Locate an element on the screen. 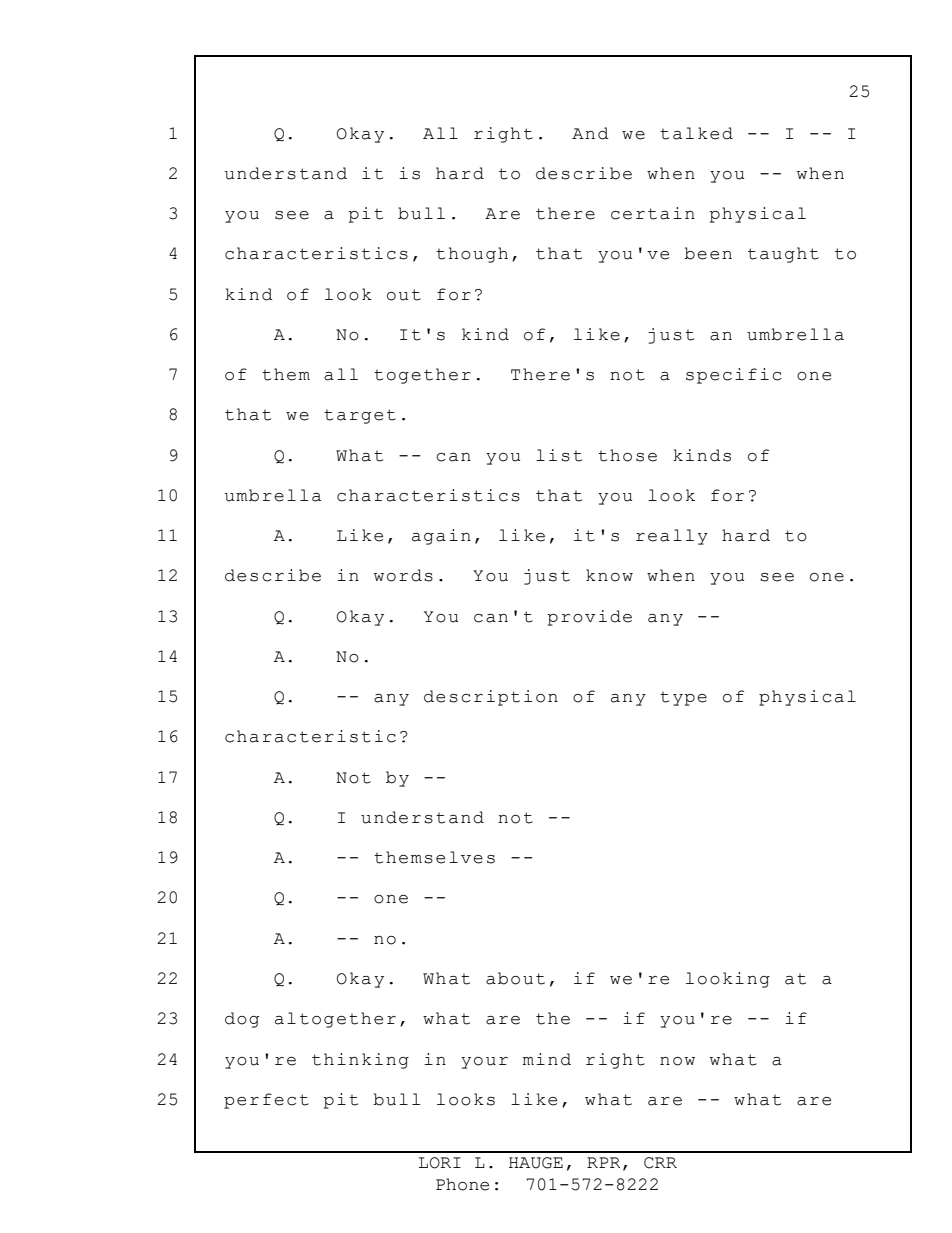 The width and height of the screenshot is (952, 1233). though is located at coordinates (472, 255).
